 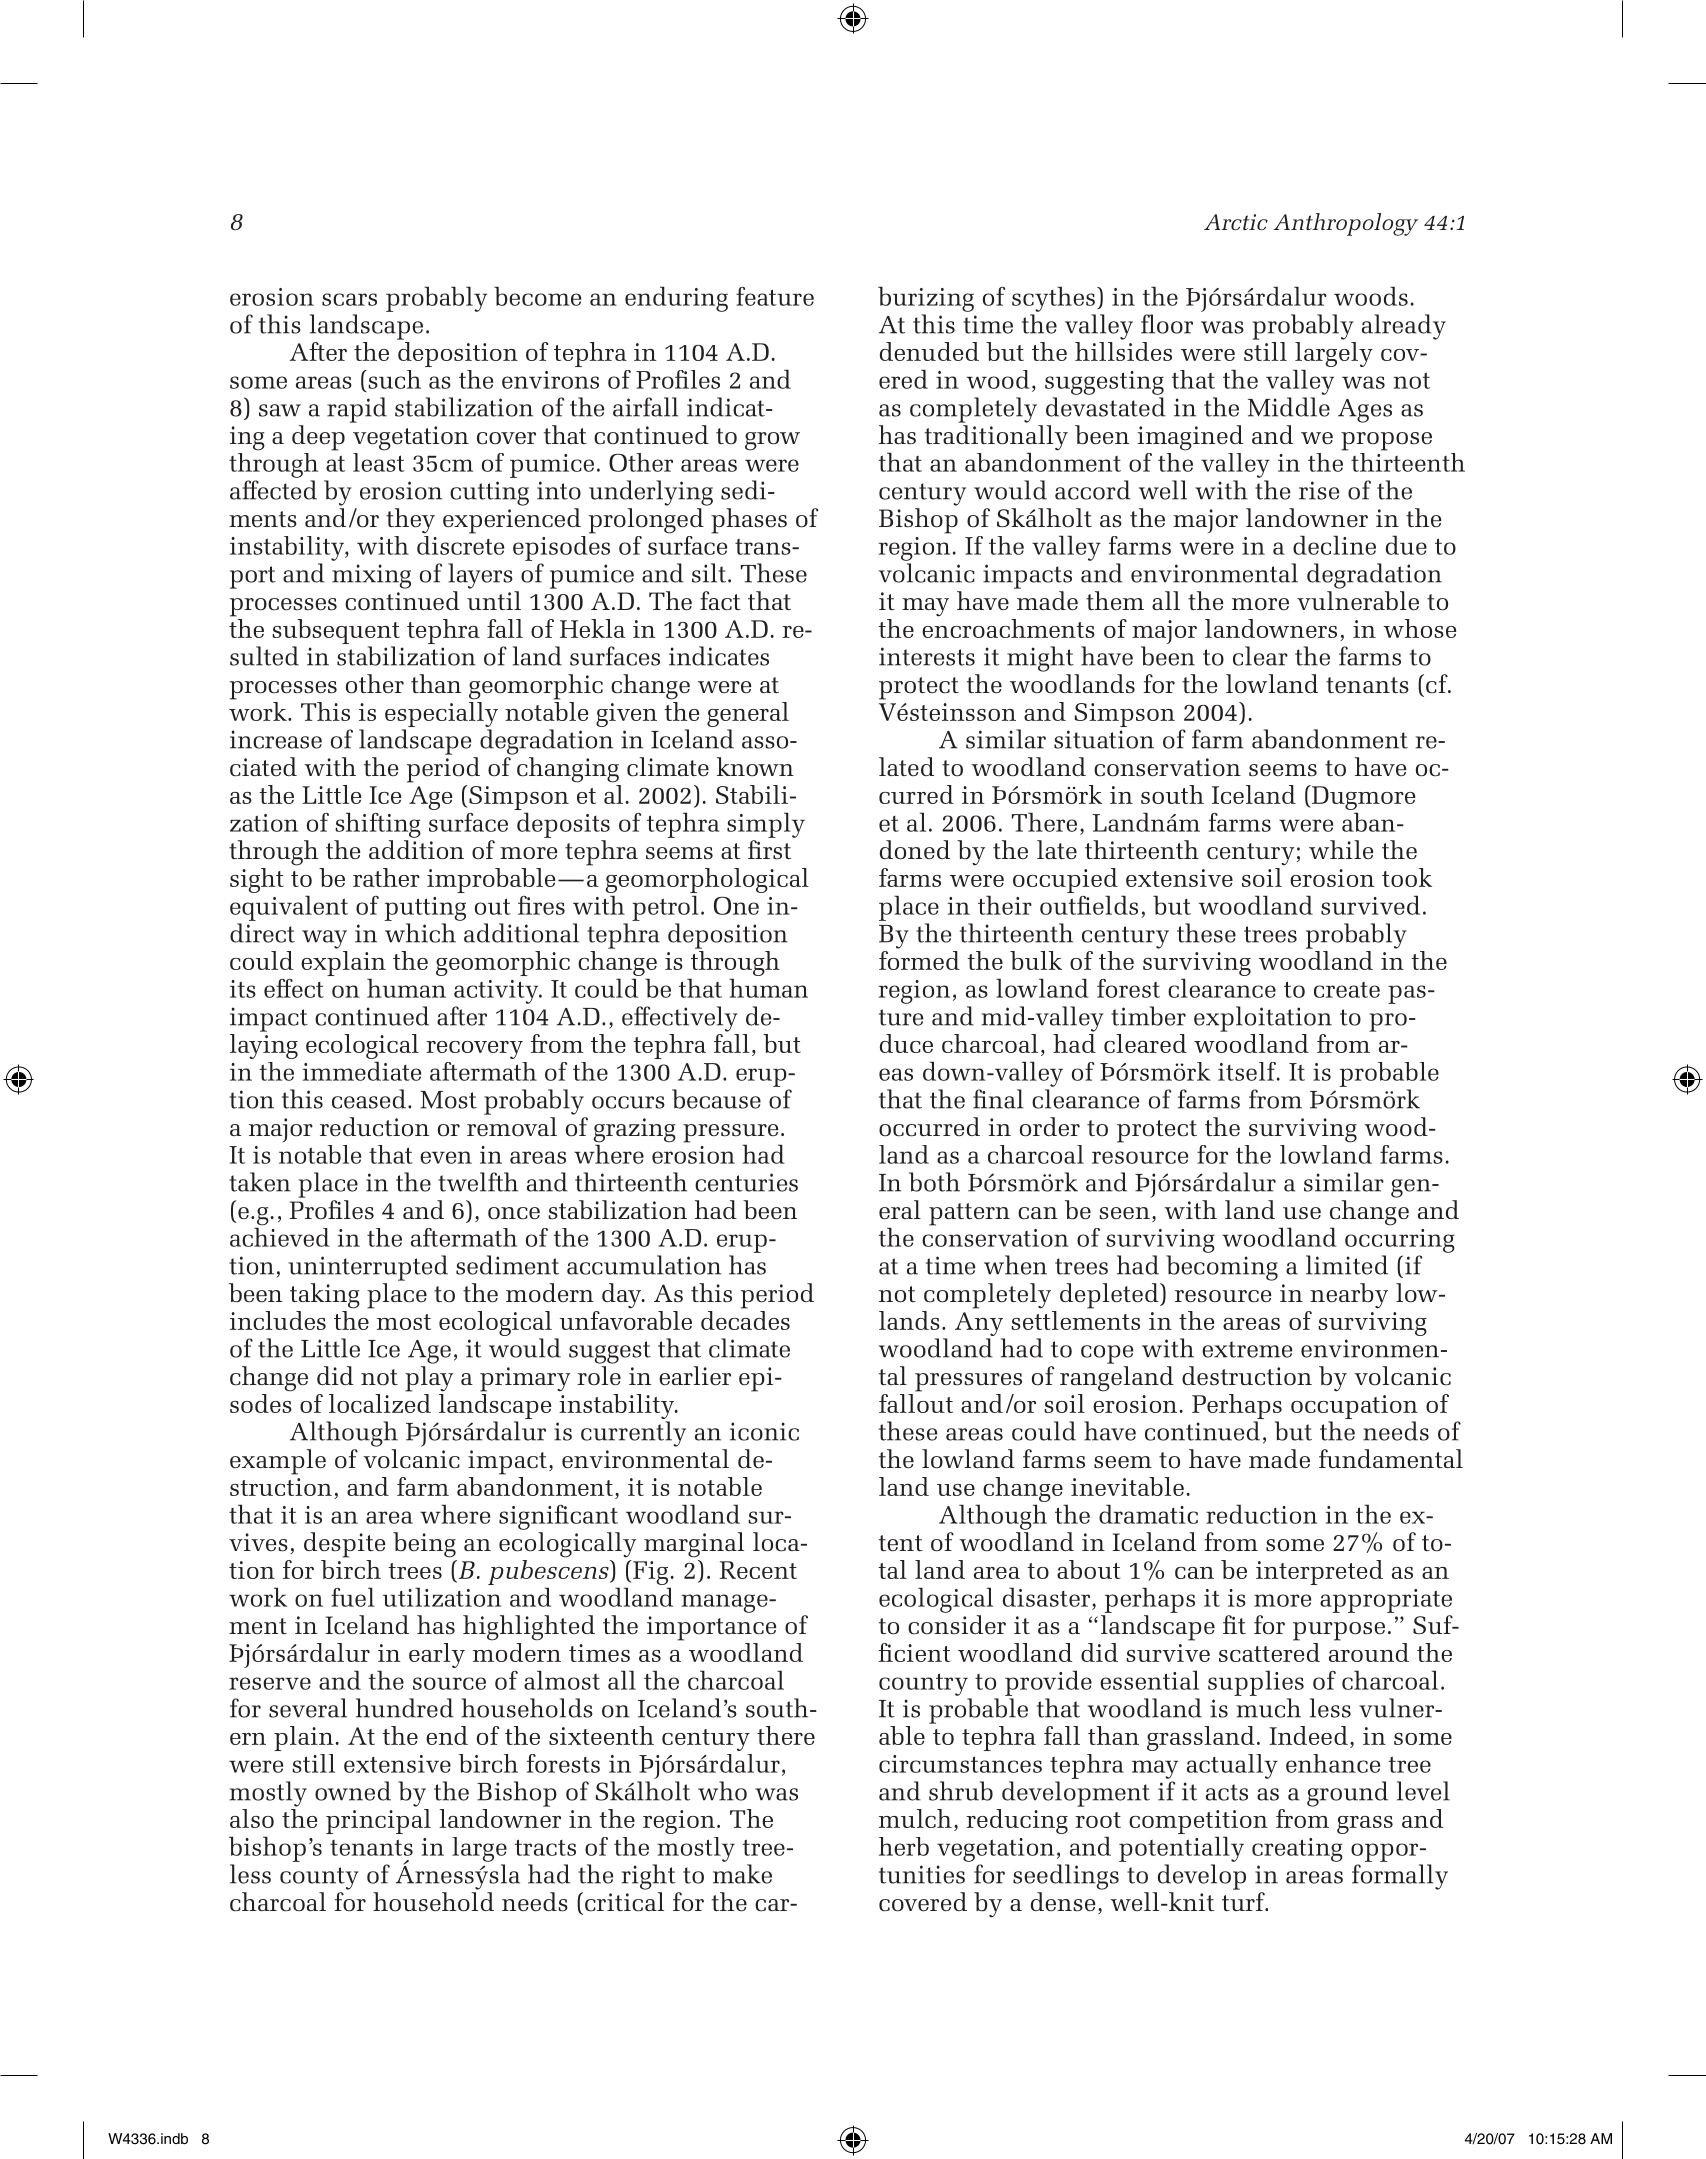 What do you see at coordinates (764, 1431) in the image?
I see `iconic` at bounding box center [764, 1431].
